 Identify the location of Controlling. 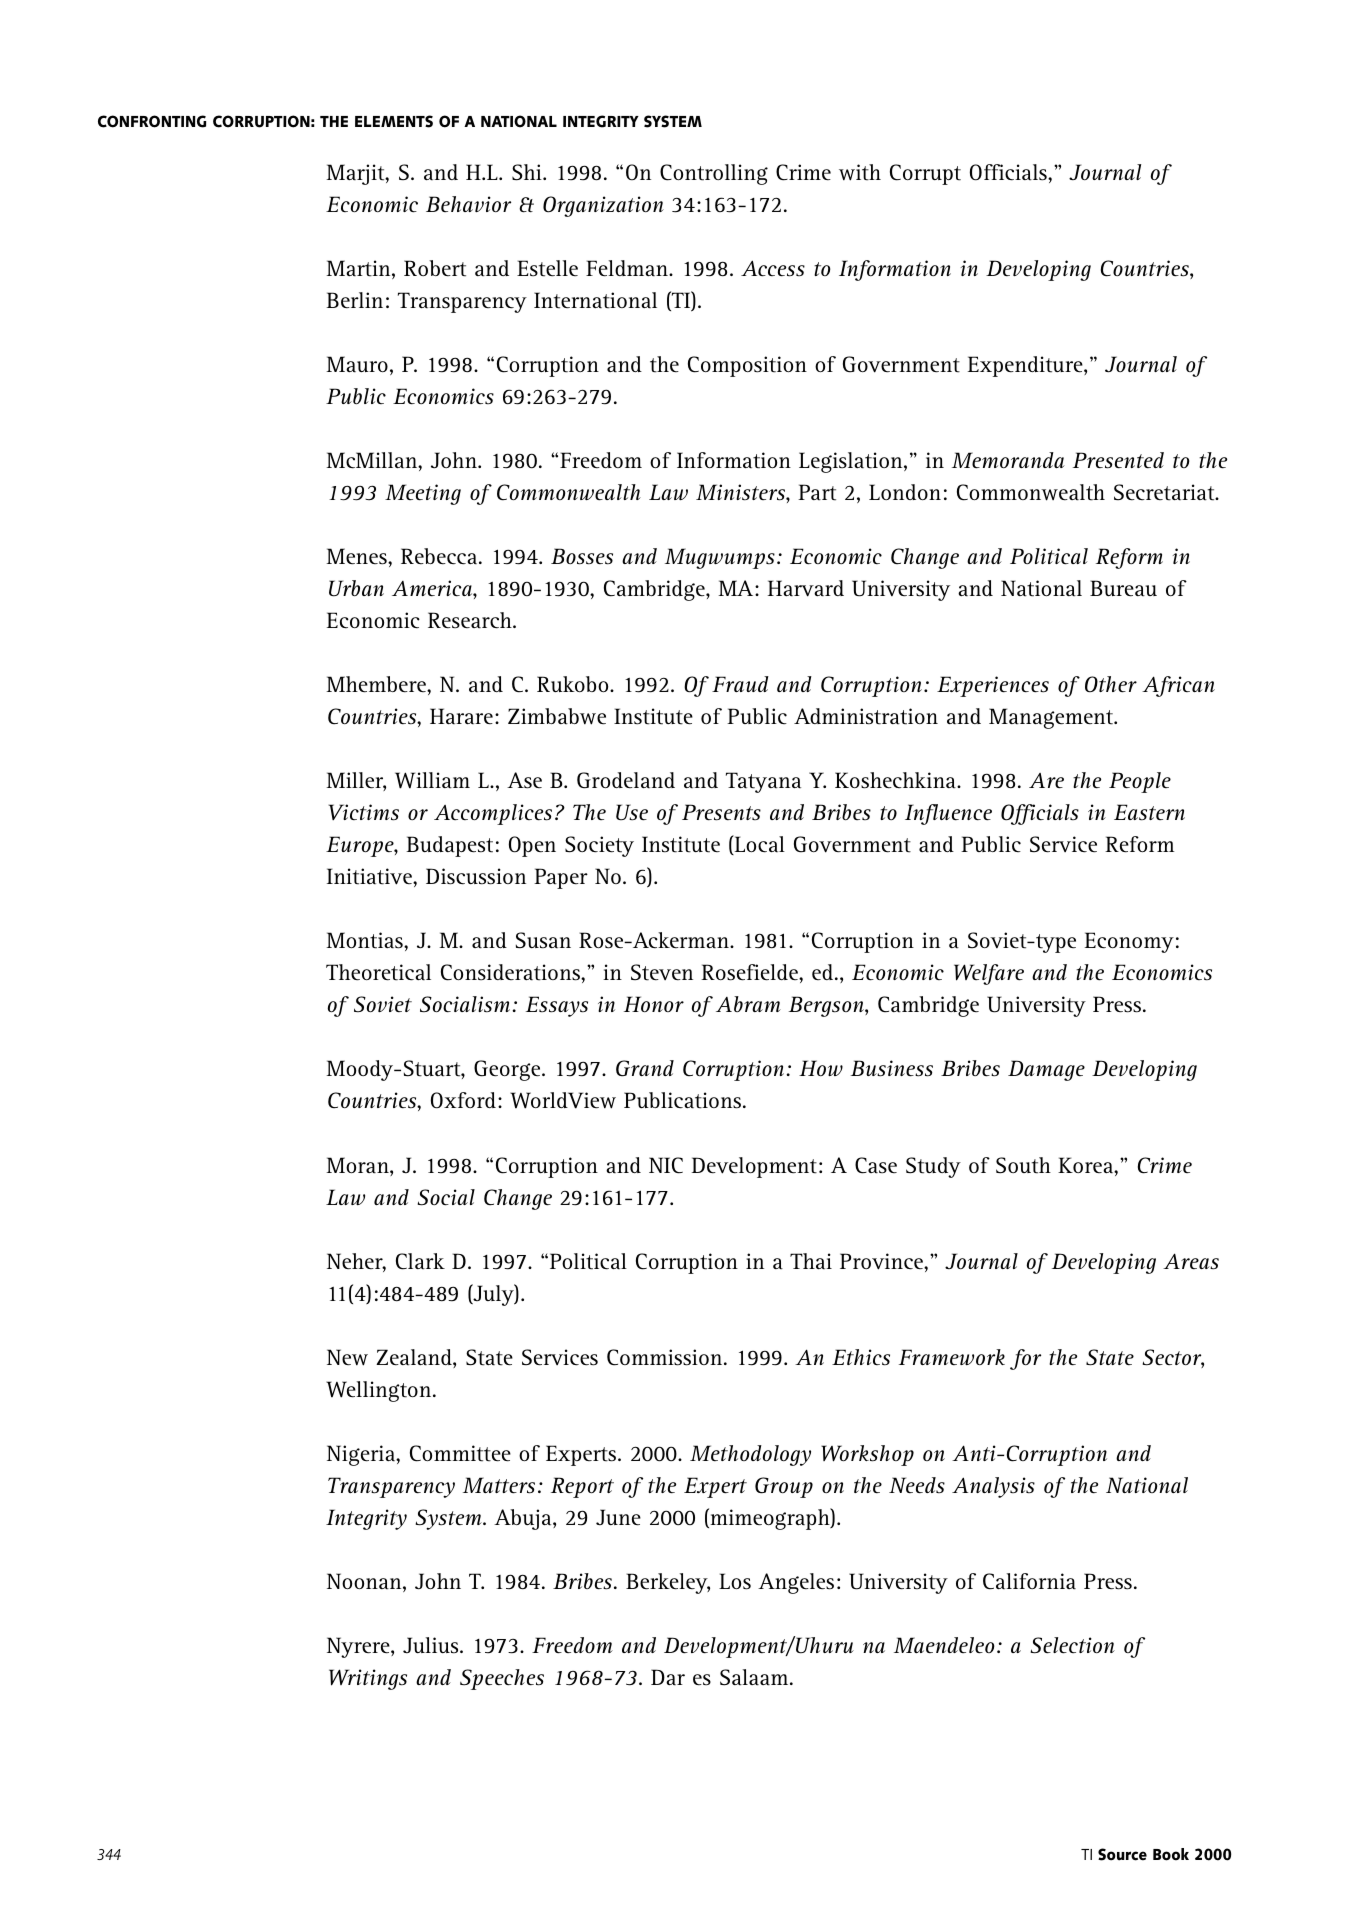
(714, 174).
